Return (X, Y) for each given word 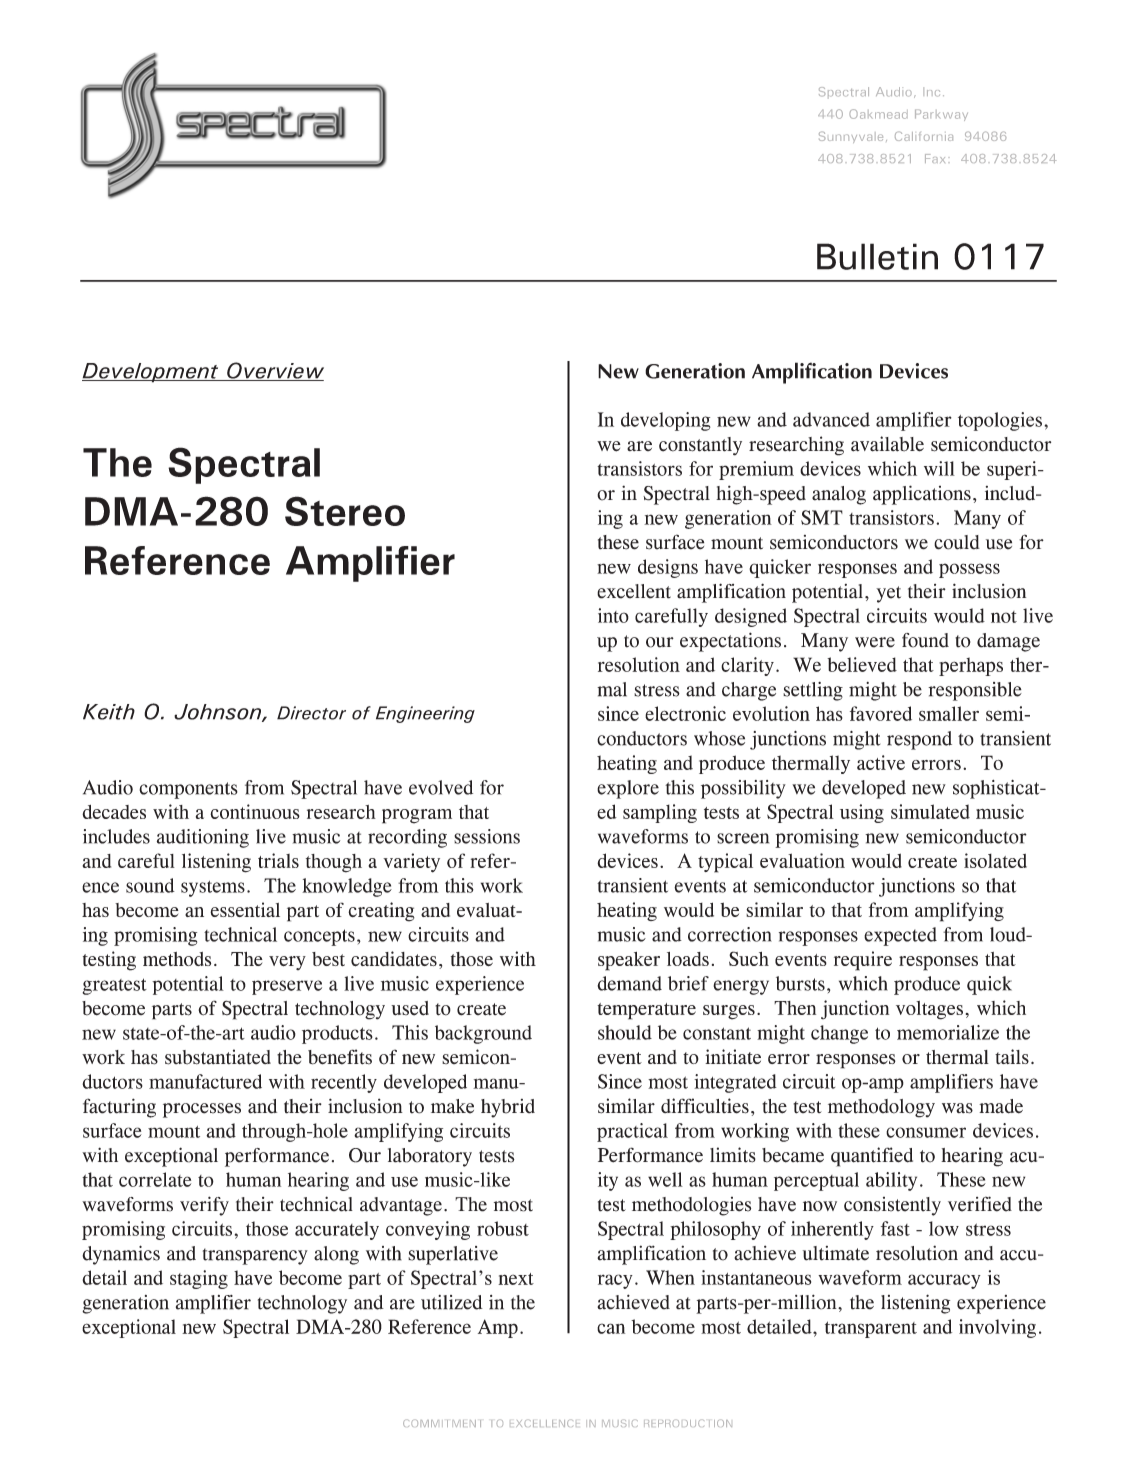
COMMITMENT (442, 1423)
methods (177, 959)
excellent (634, 591)
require (863, 961)
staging (199, 1279)
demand (629, 983)
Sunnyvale (851, 137)
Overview (274, 371)
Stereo (345, 511)
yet (888, 594)
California (924, 136)
